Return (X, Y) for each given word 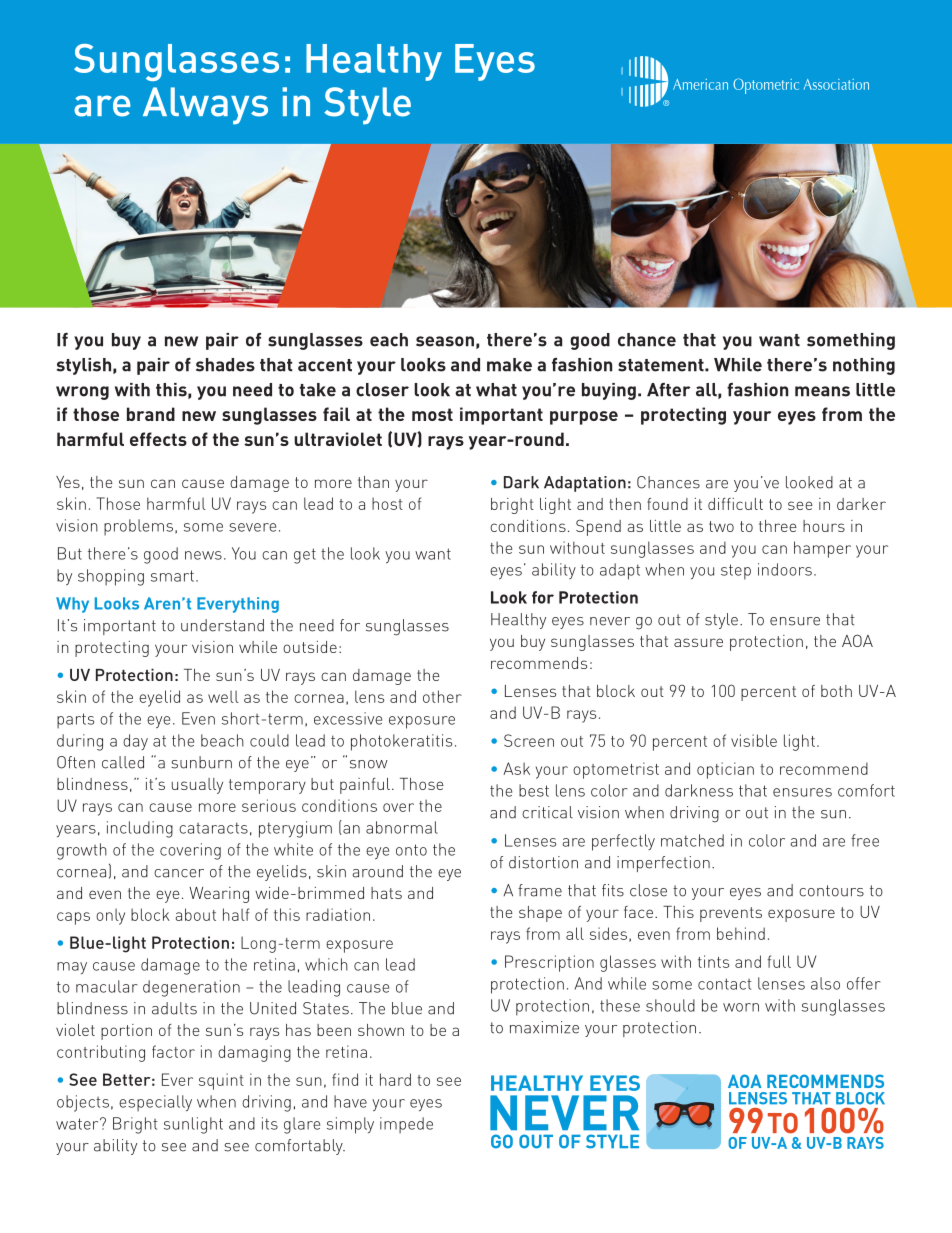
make (509, 365)
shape (540, 914)
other (442, 696)
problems (138, 527)
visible (754, 740)
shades (225, 365)
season (445, 341)
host (387, 503)
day (135, 742)
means (822, 391)
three (778, 526)
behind (741, 933)
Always (205, 106)
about (195, 914)
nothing (864, 366)
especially (155, 1103)
